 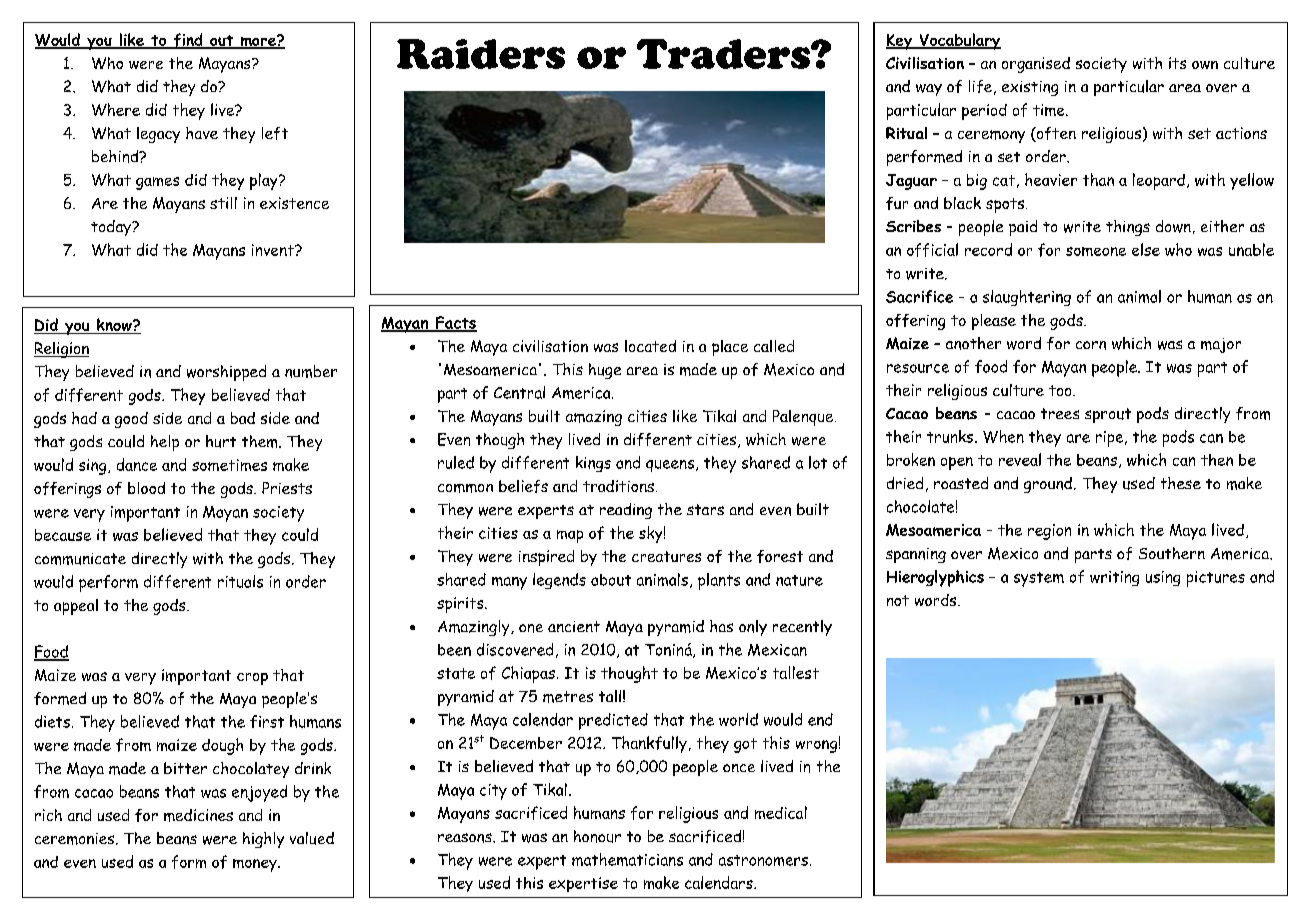 I want to click on worshipped, so click(x=226, y=373).
